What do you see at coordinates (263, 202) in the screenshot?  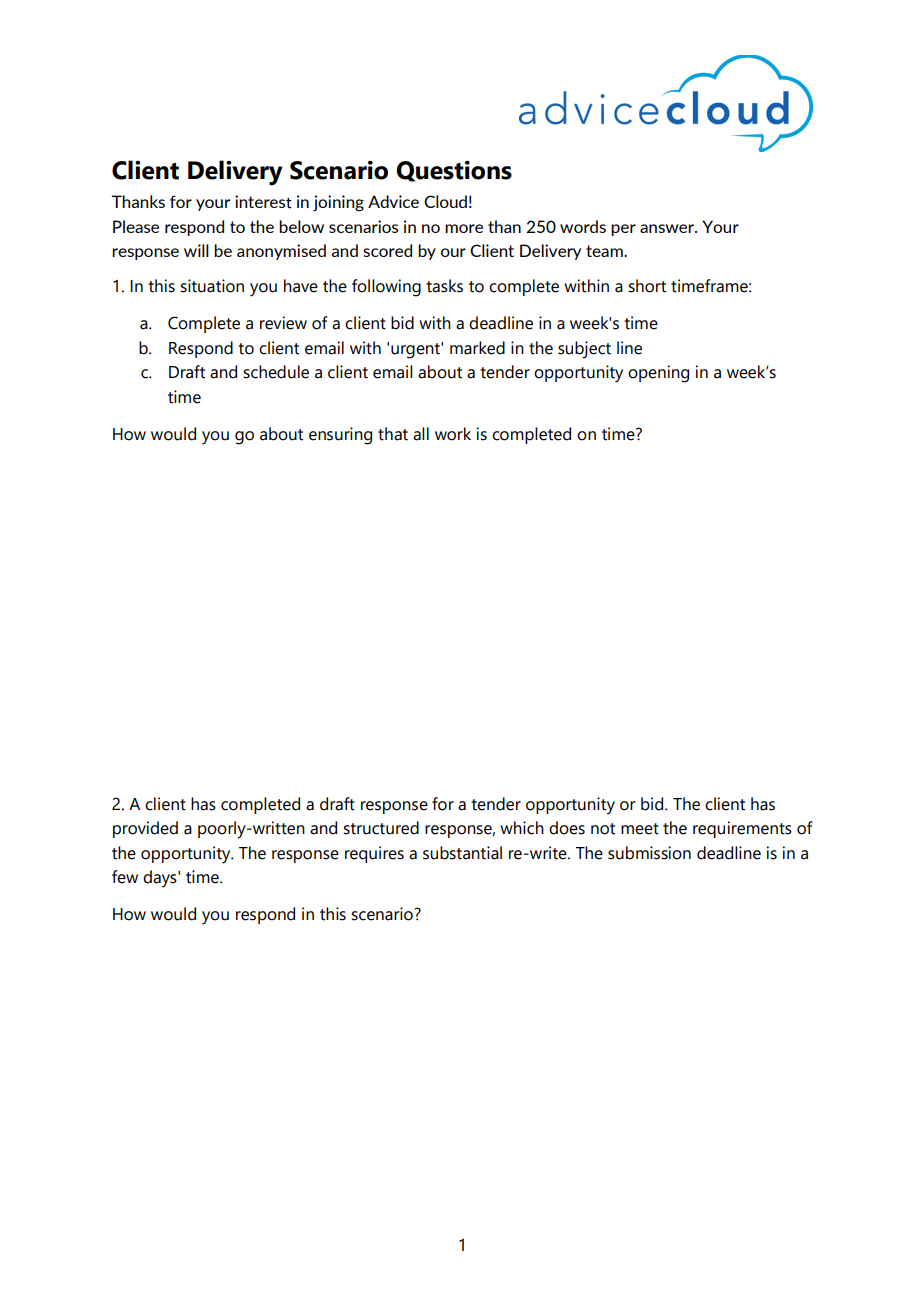 I see `interest` at bounding box center [263, 202].
